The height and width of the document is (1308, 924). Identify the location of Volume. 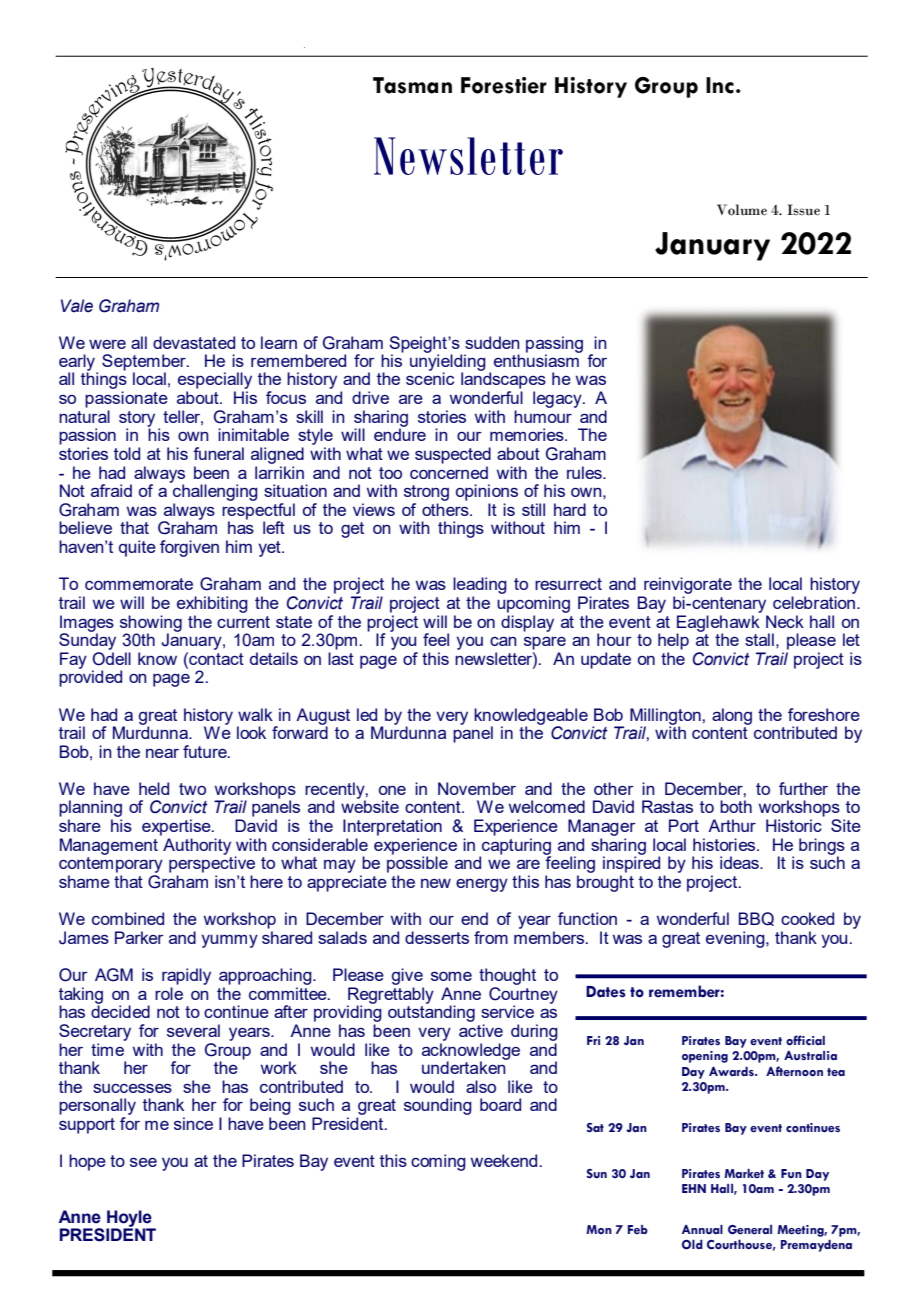
(742, 210).
